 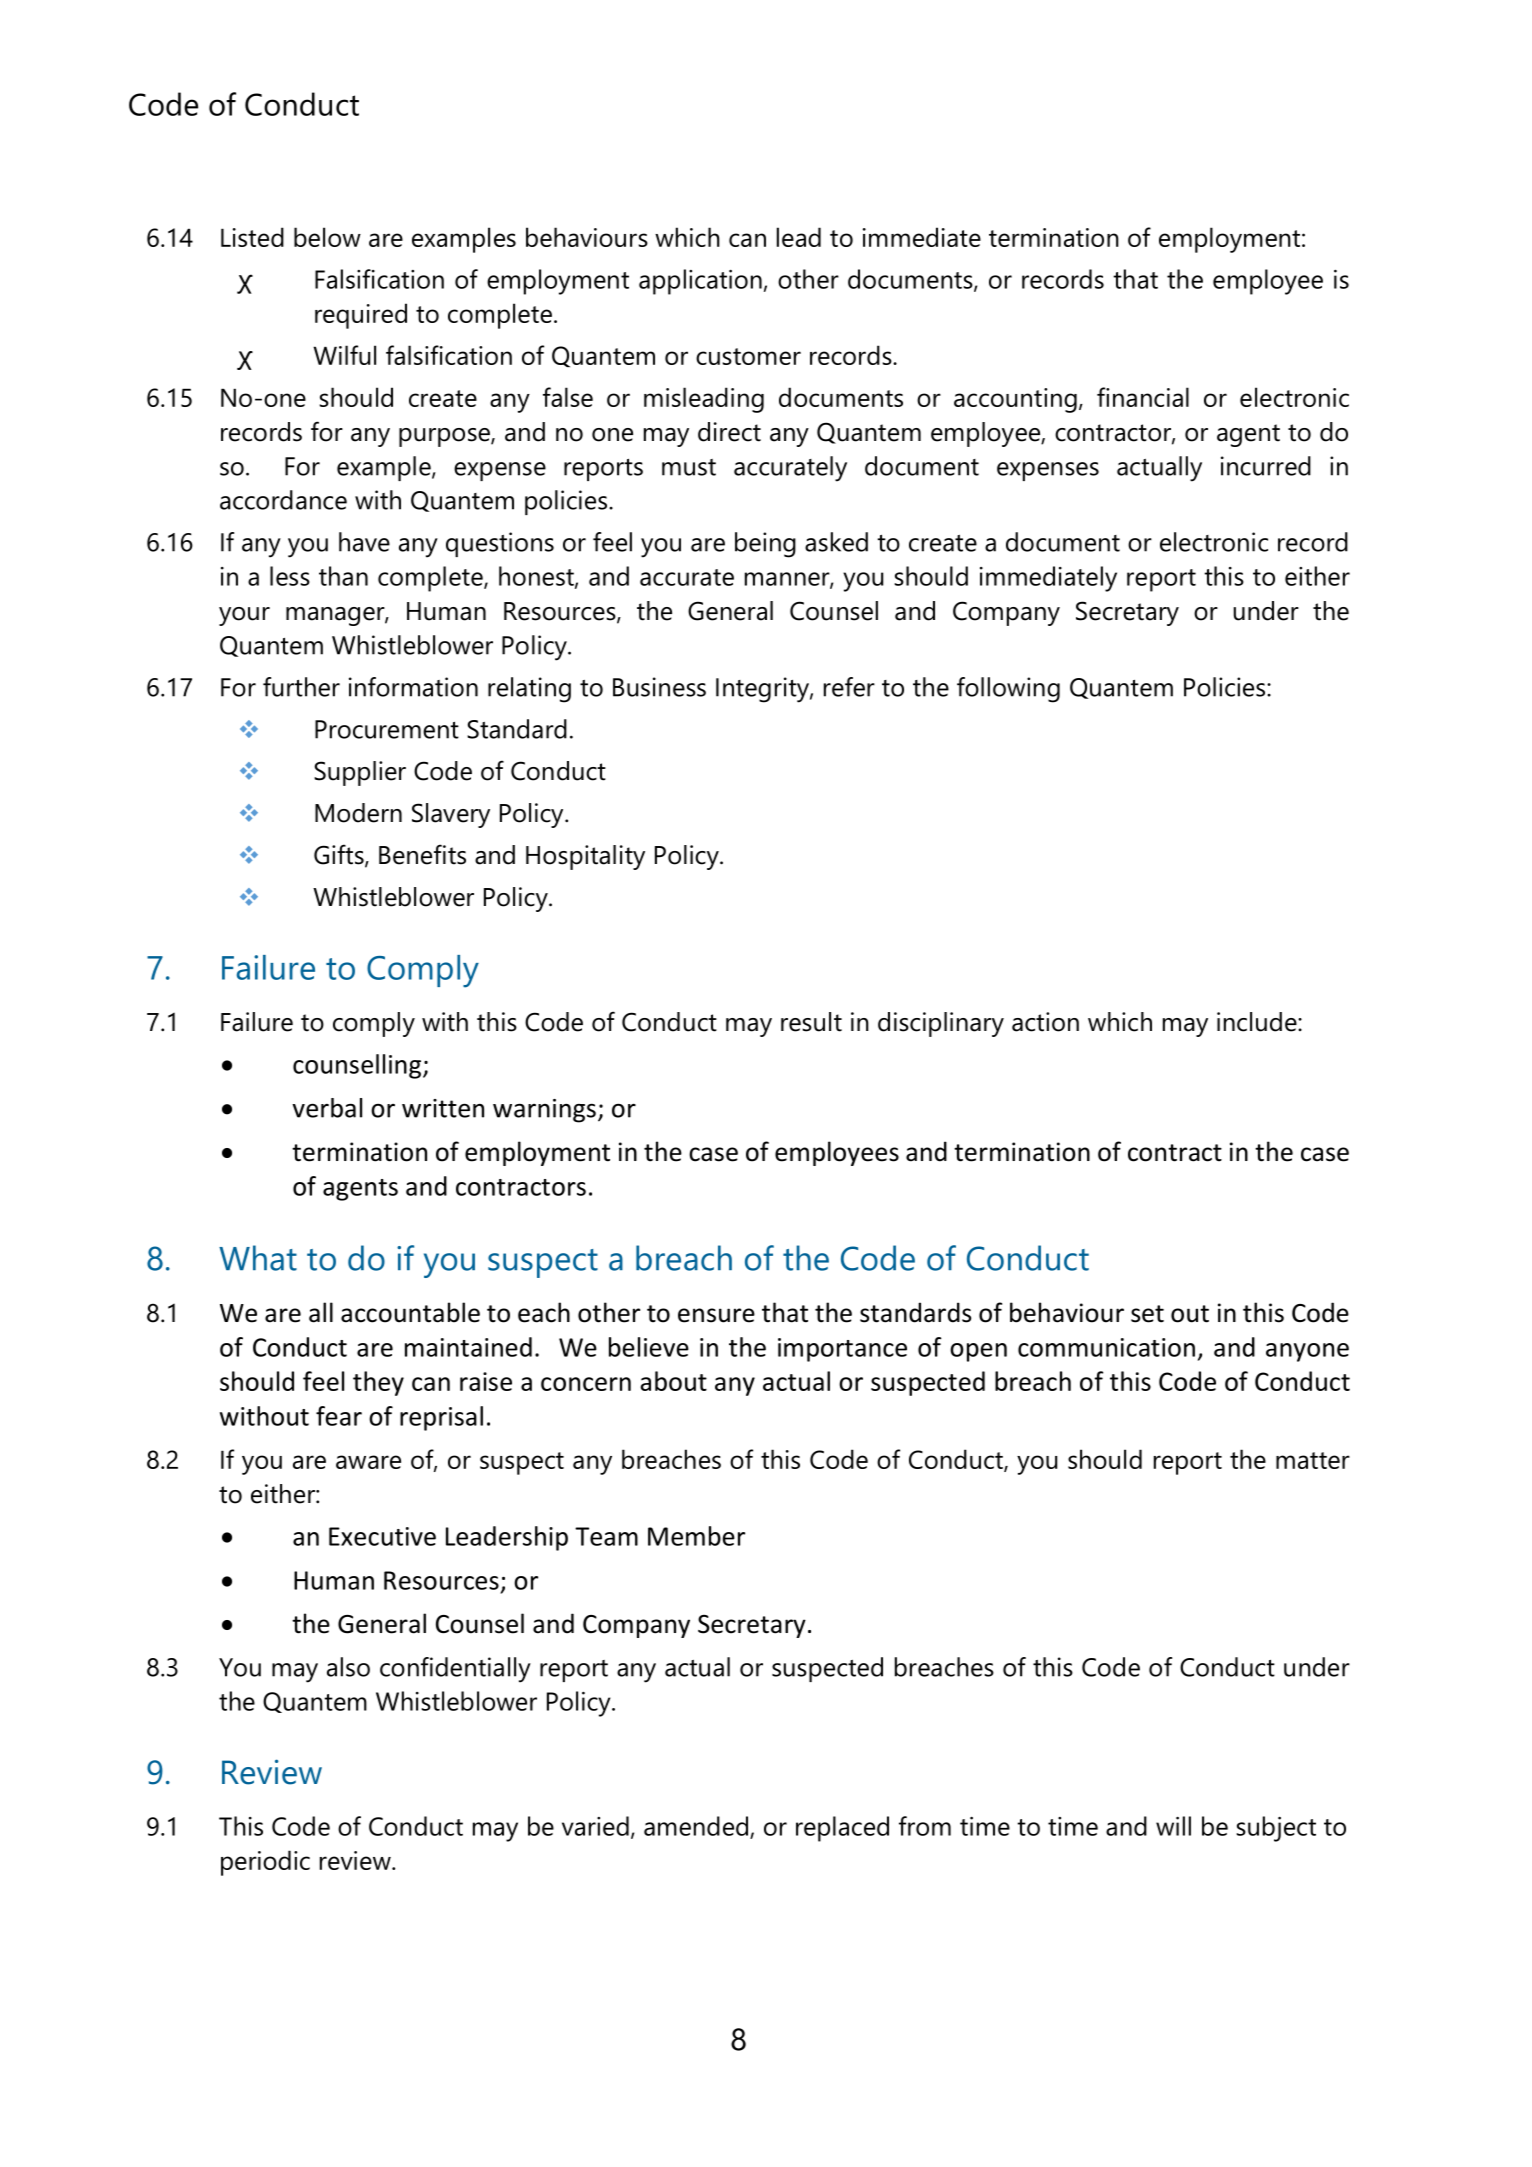 I want to click on periodic, so click(x=265, y=1863).
